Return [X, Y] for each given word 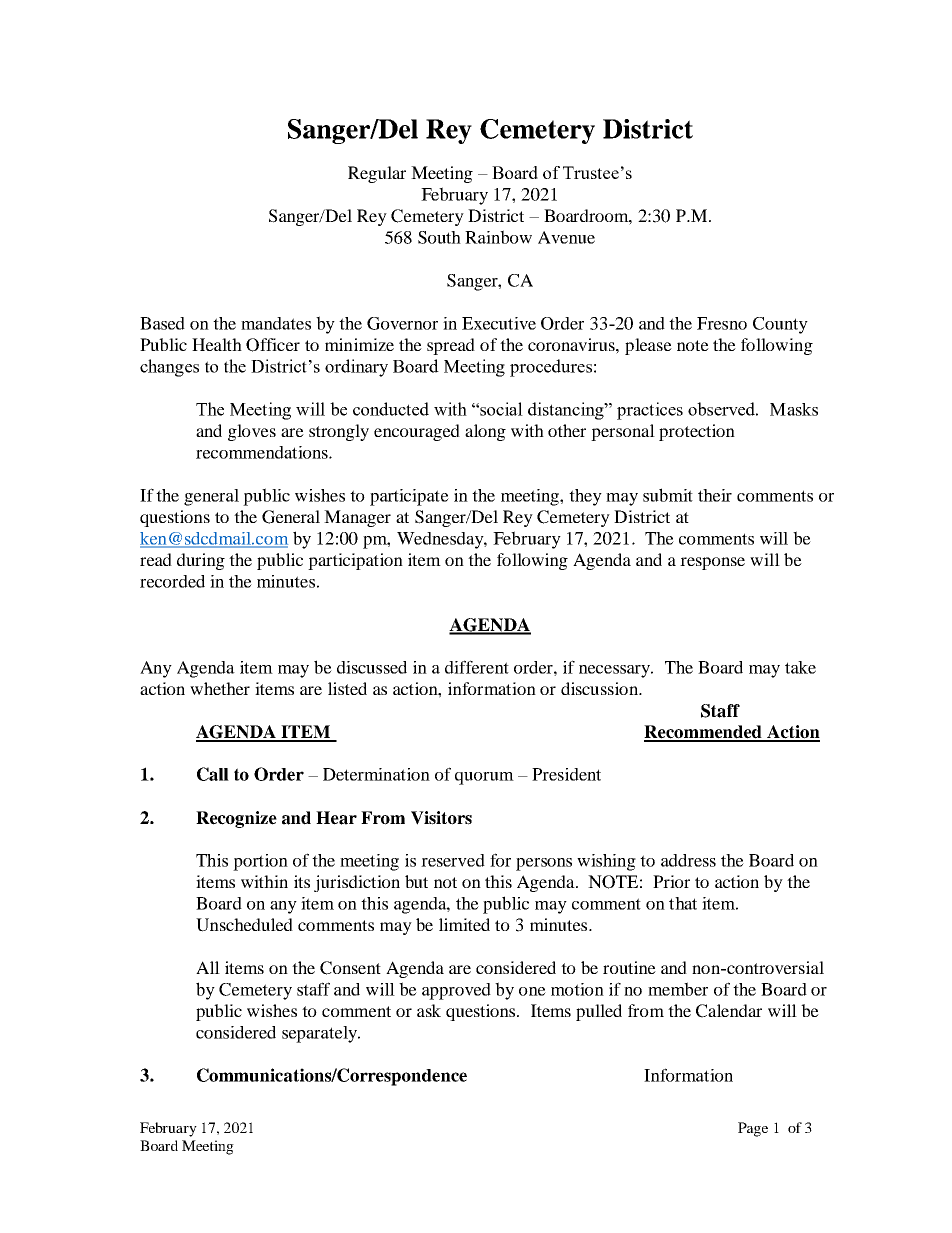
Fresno [722, 323]
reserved [453, 860]
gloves [252, 432]
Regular [377, 174]
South [439, 237]
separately [320, 1034]
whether [220, 688]
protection [697, 432]
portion [260, 862]
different [477, 667]
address [688, 860]
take [800, 667]
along [485, 432]
